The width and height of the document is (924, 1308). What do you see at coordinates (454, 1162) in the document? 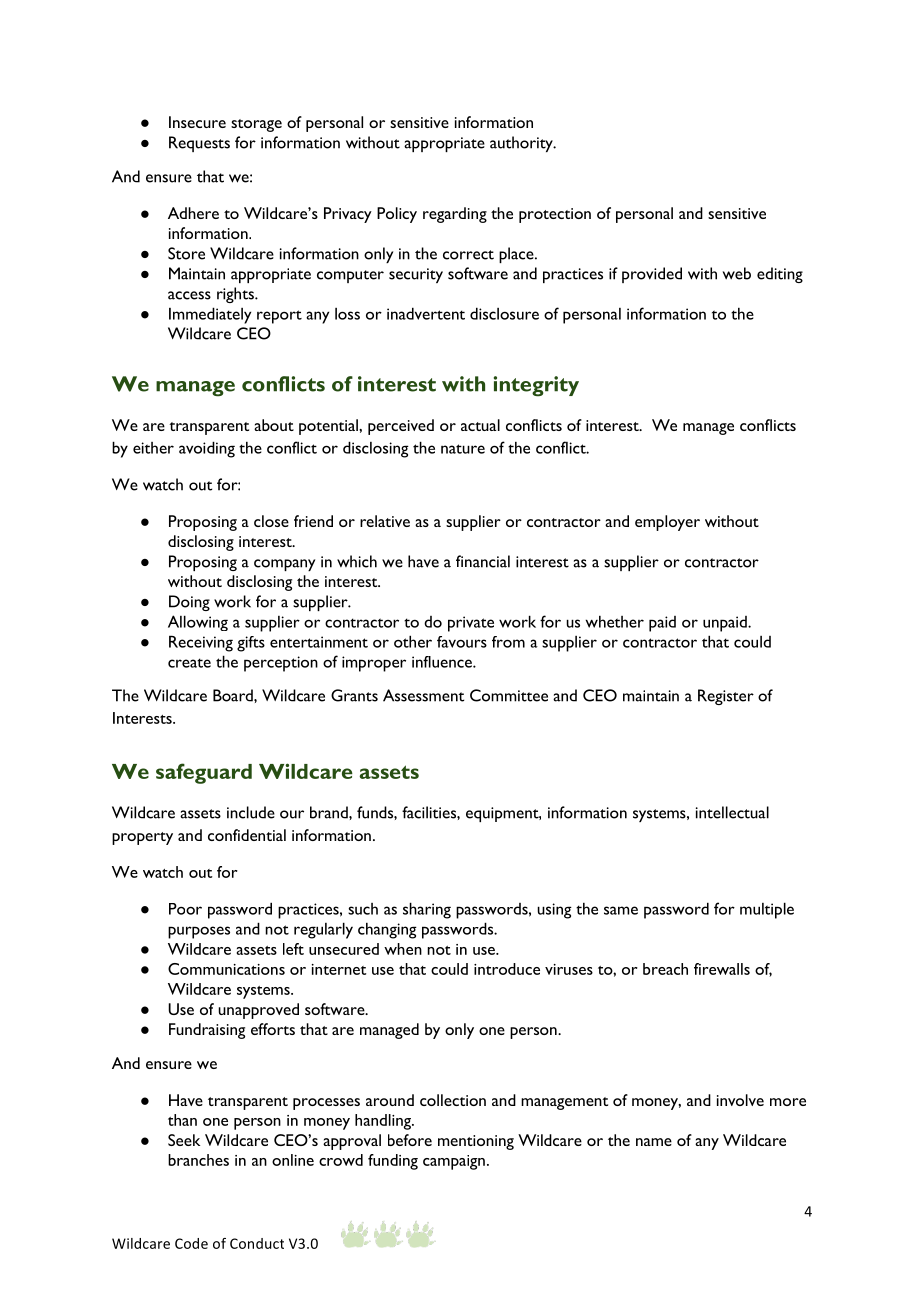
I see `campaign` at bounding box center [454, 1162].
